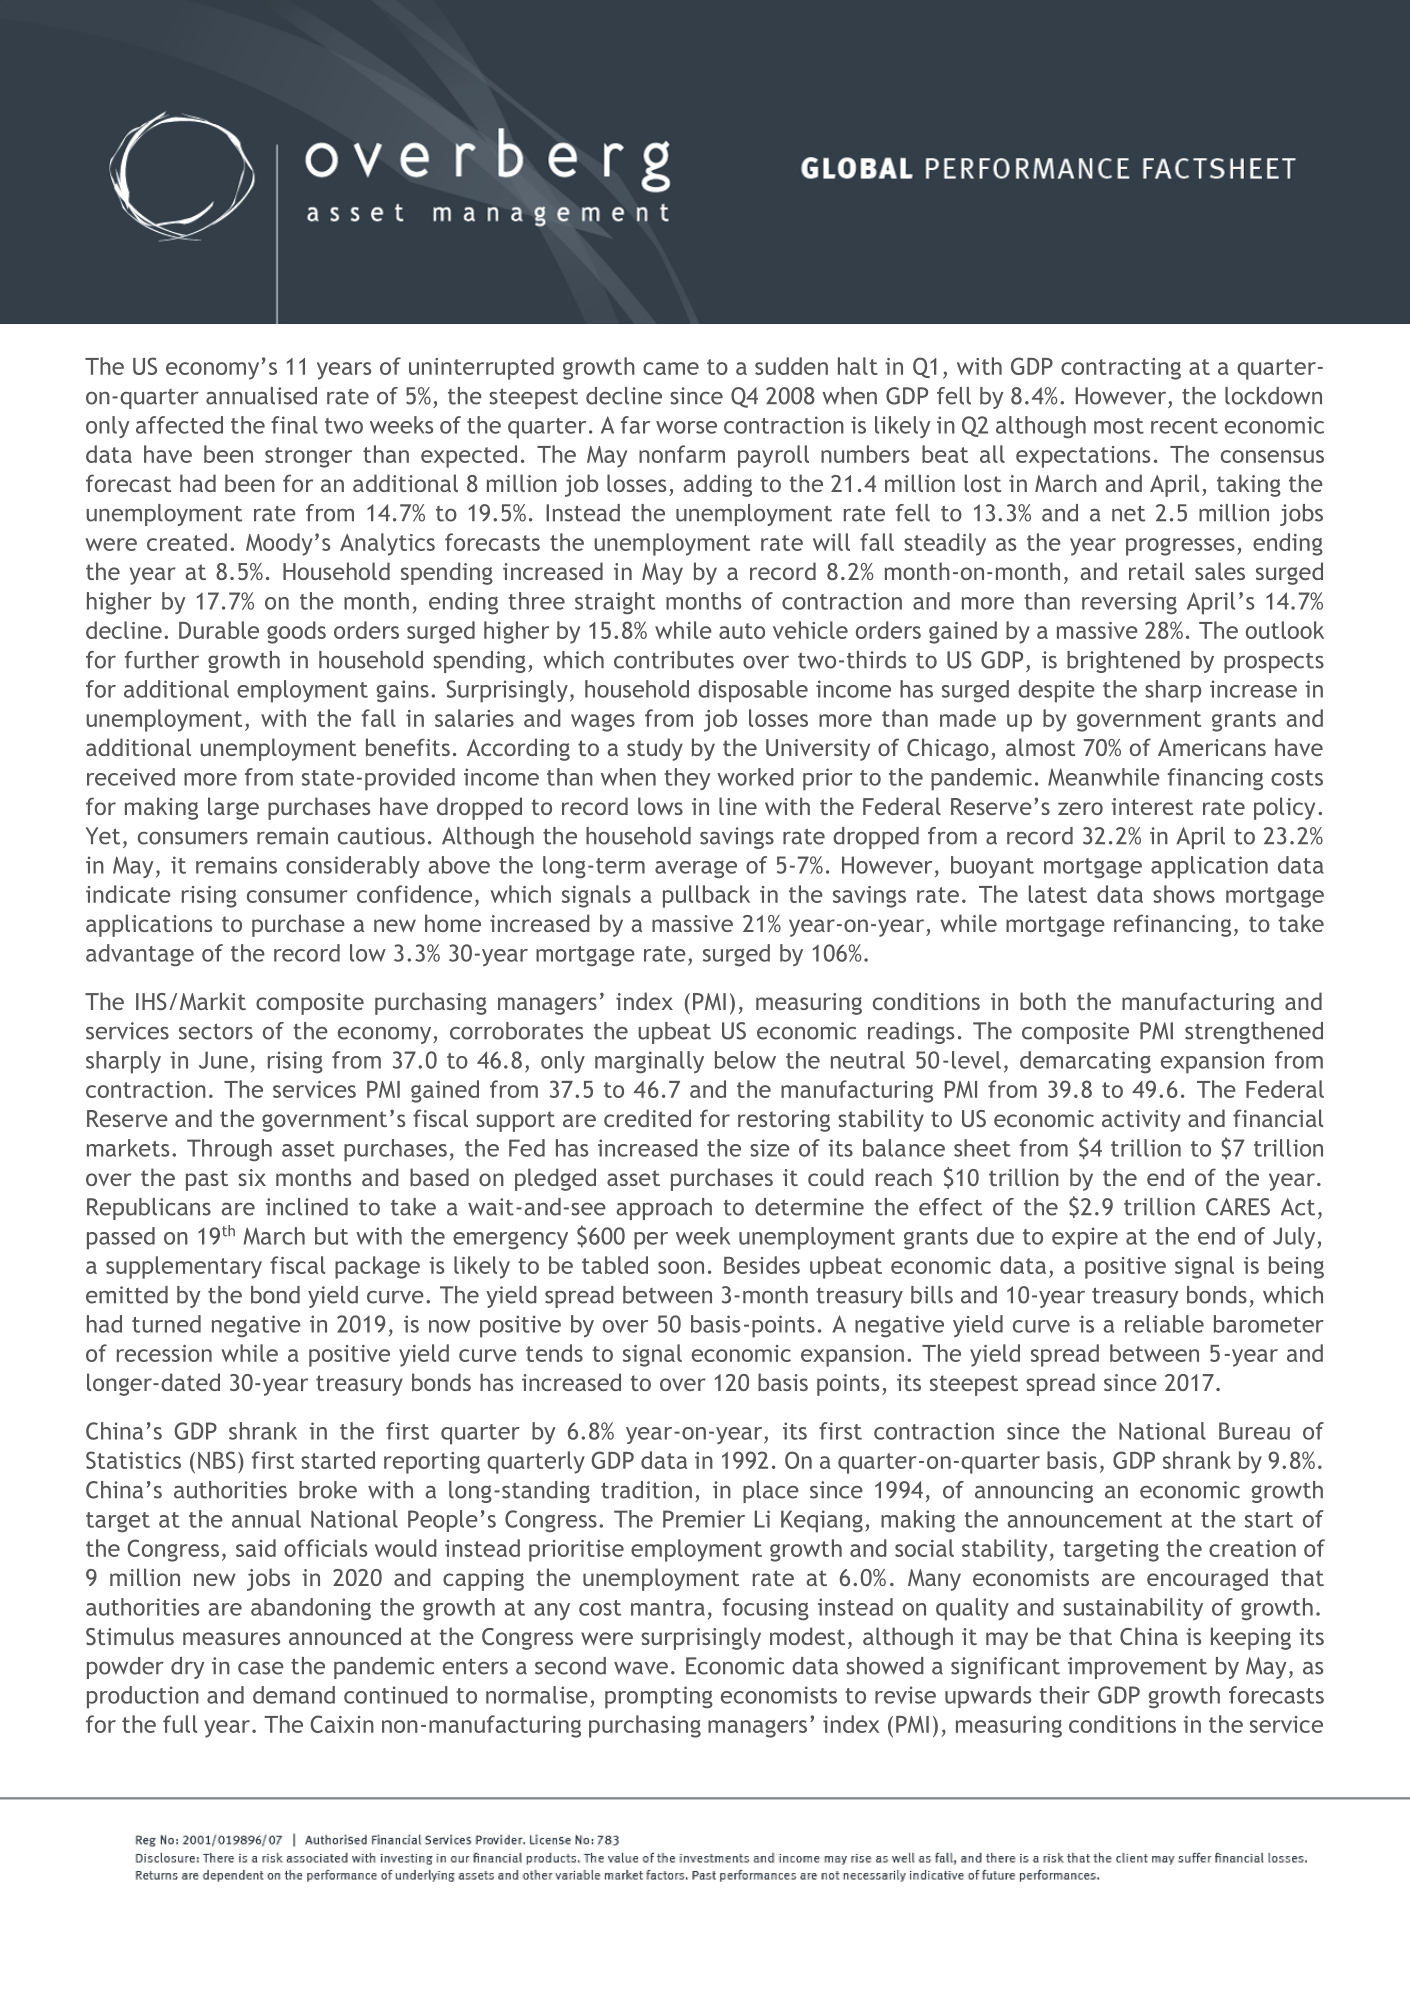  What do you see at coordinates (261, 1668) in the screenshot?
I see `case` at bounding box center [261, 1668].
